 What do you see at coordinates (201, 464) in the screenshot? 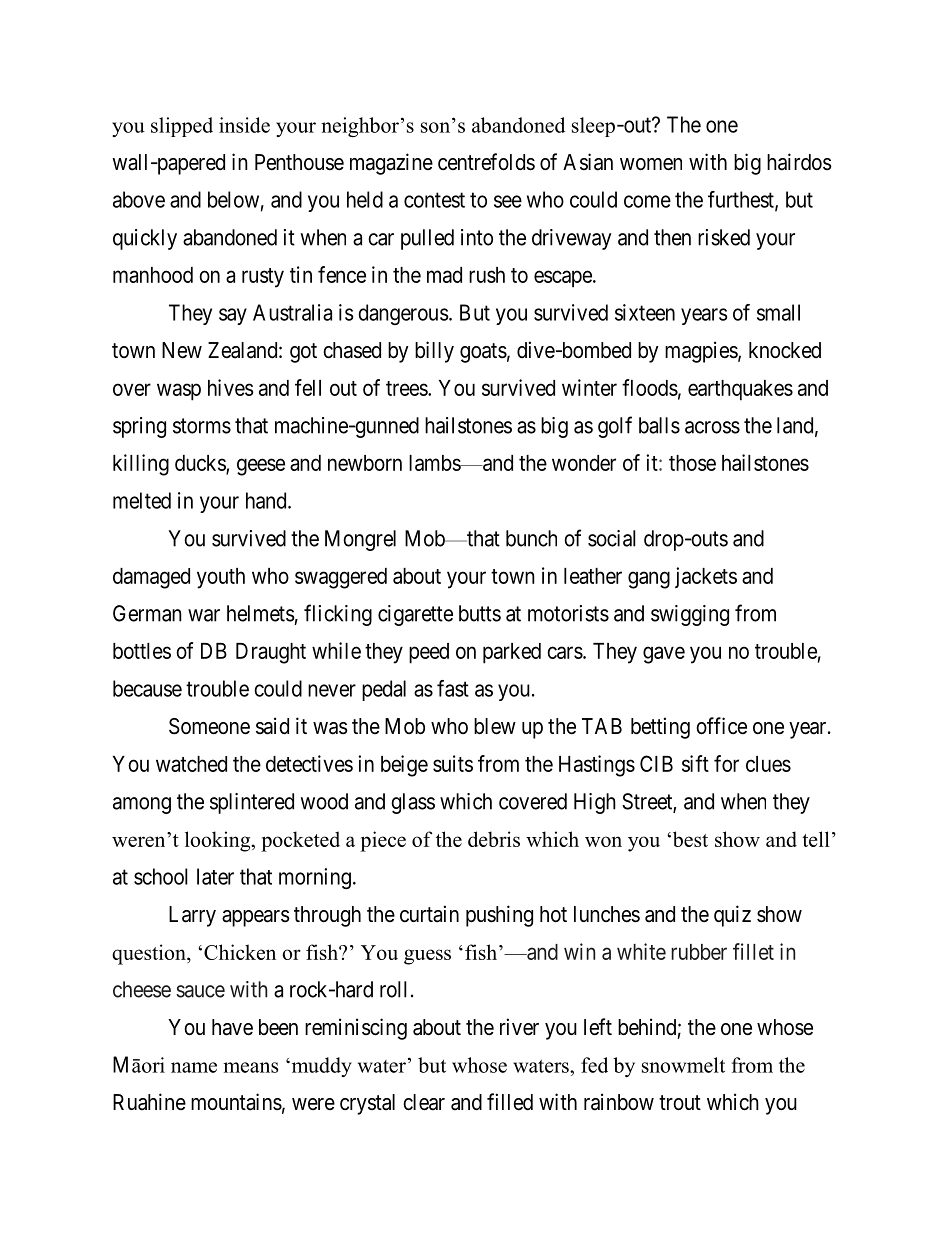
I see `ducks` at bounding box center [201, 464].
